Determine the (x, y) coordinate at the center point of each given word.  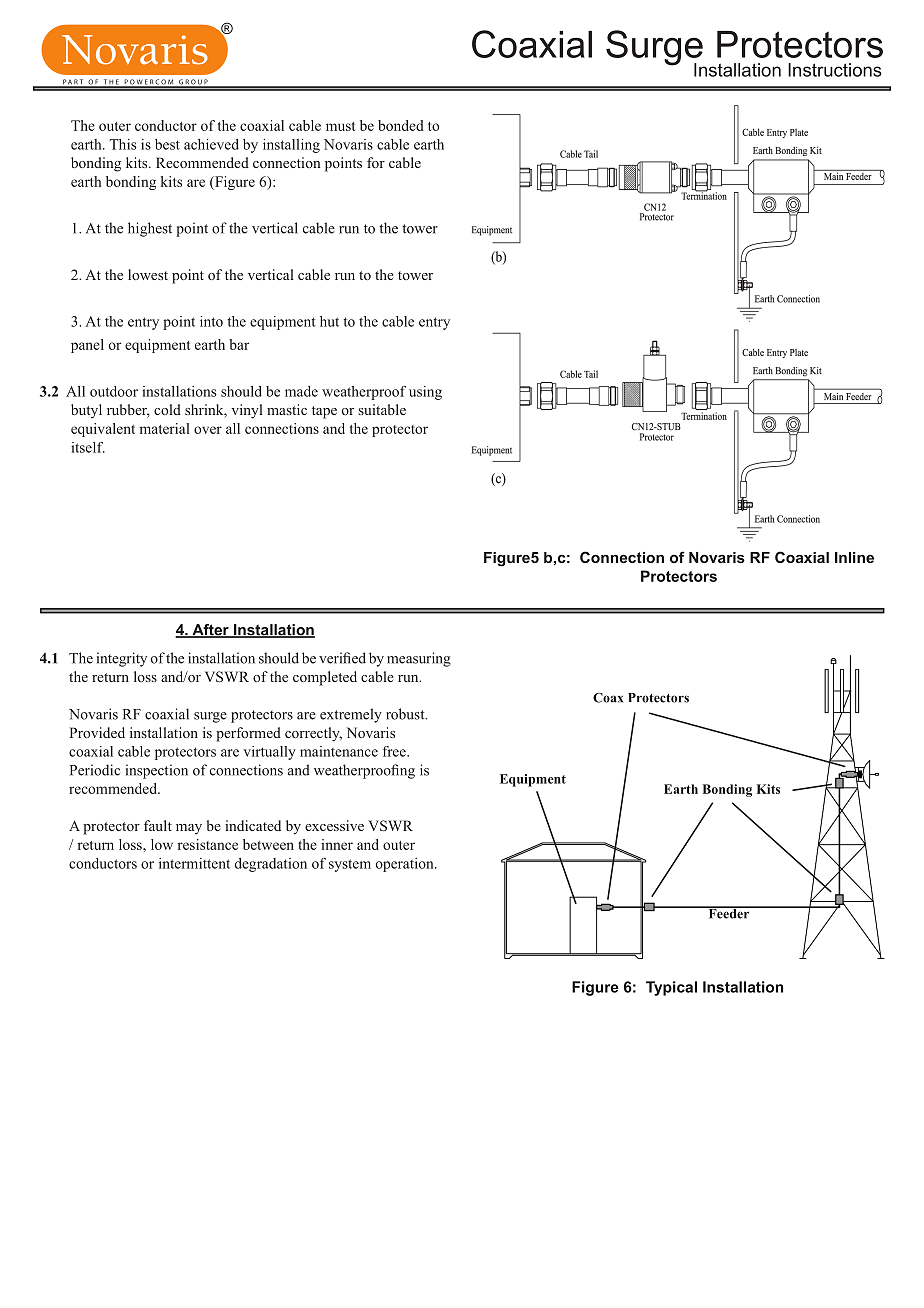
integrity (122, 659)
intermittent (194, 863)
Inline (854, 557)
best (167, 144)
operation (406, 865)
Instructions (835, 70)
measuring (419, 659)
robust (406, 714)
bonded (401, 125)
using (425, 393)
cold (167, 409)
